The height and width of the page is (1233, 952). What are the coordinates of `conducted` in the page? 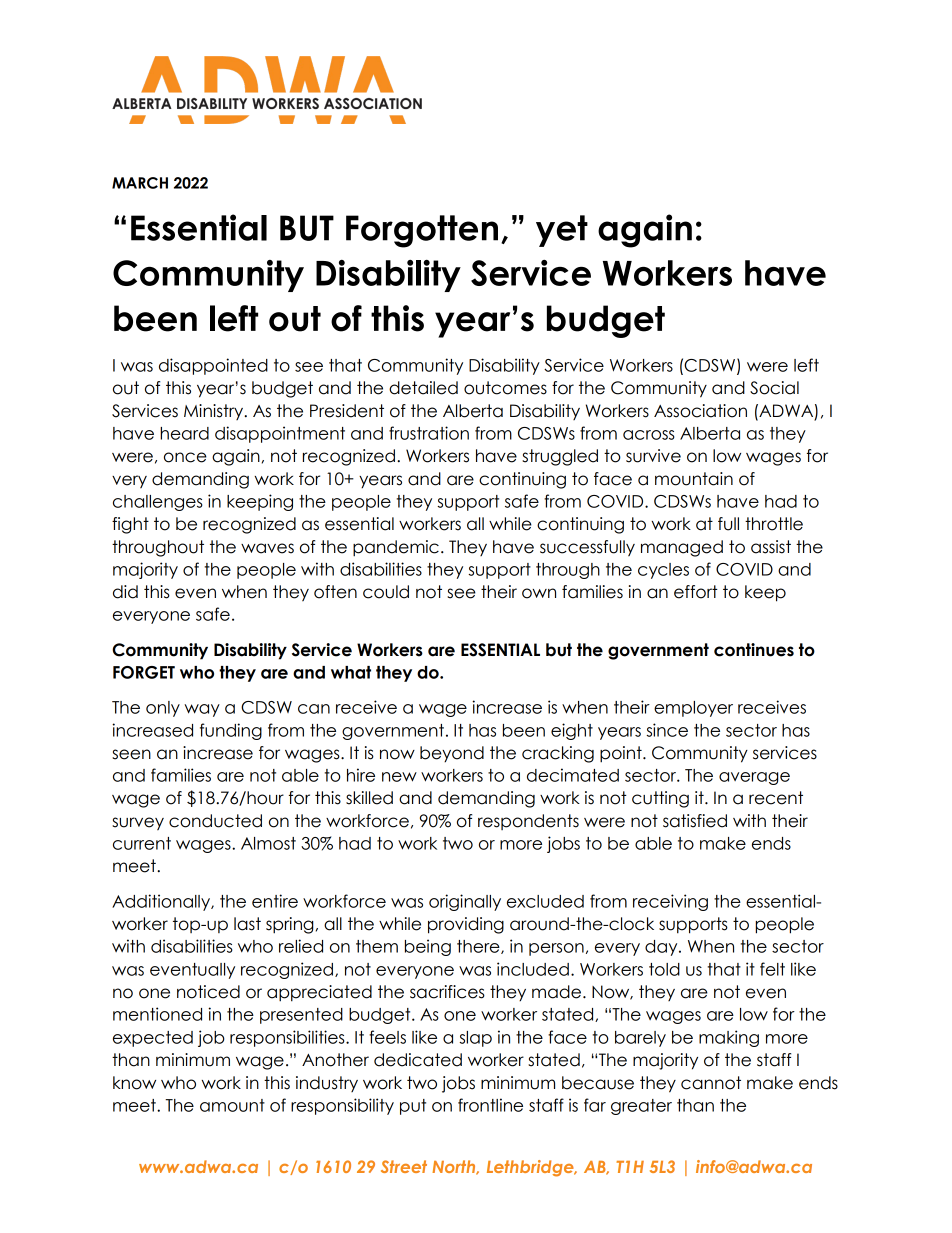 It's located at (215, 821).
